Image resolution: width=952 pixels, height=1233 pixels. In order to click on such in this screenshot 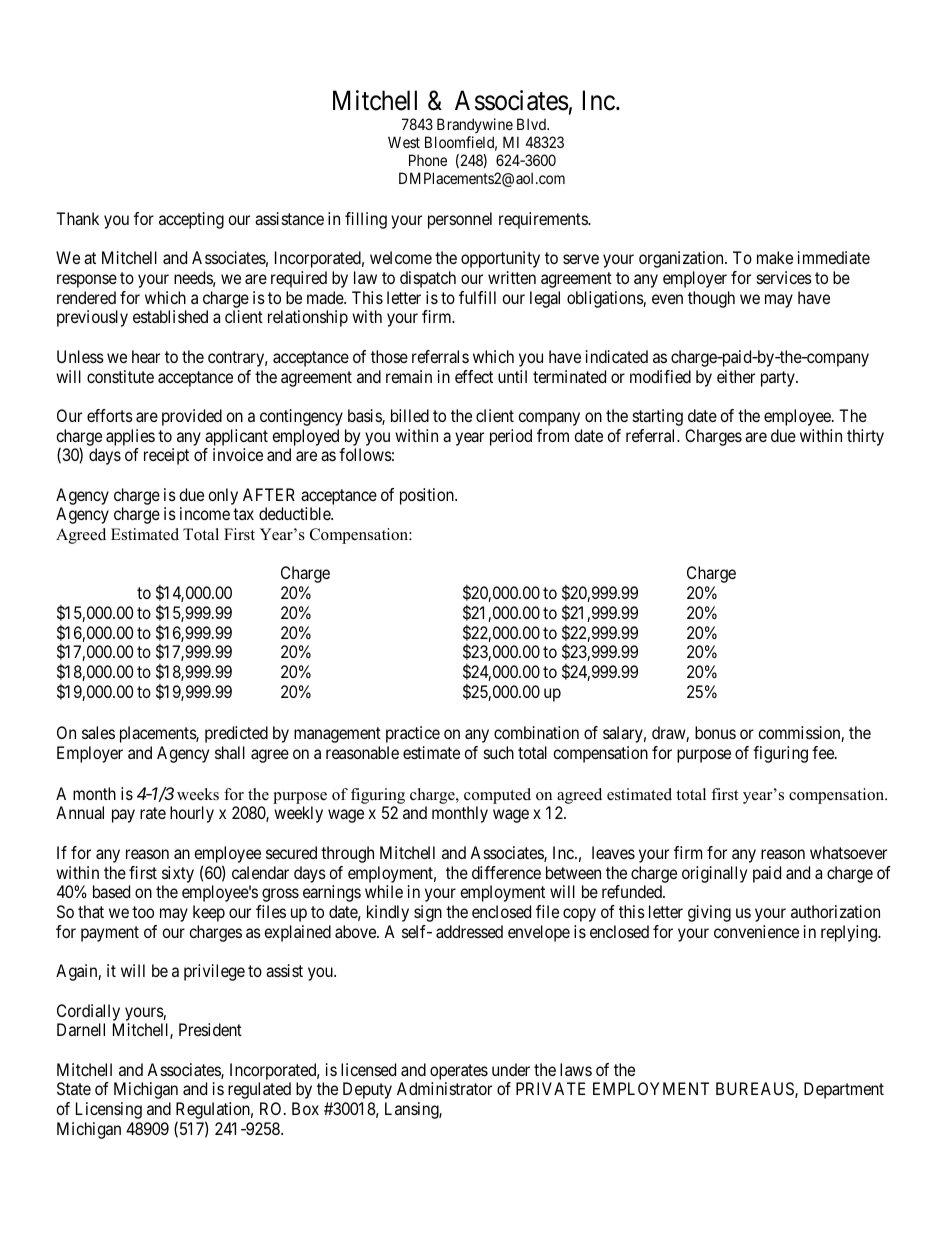, I will do `click(499, 752)`.
